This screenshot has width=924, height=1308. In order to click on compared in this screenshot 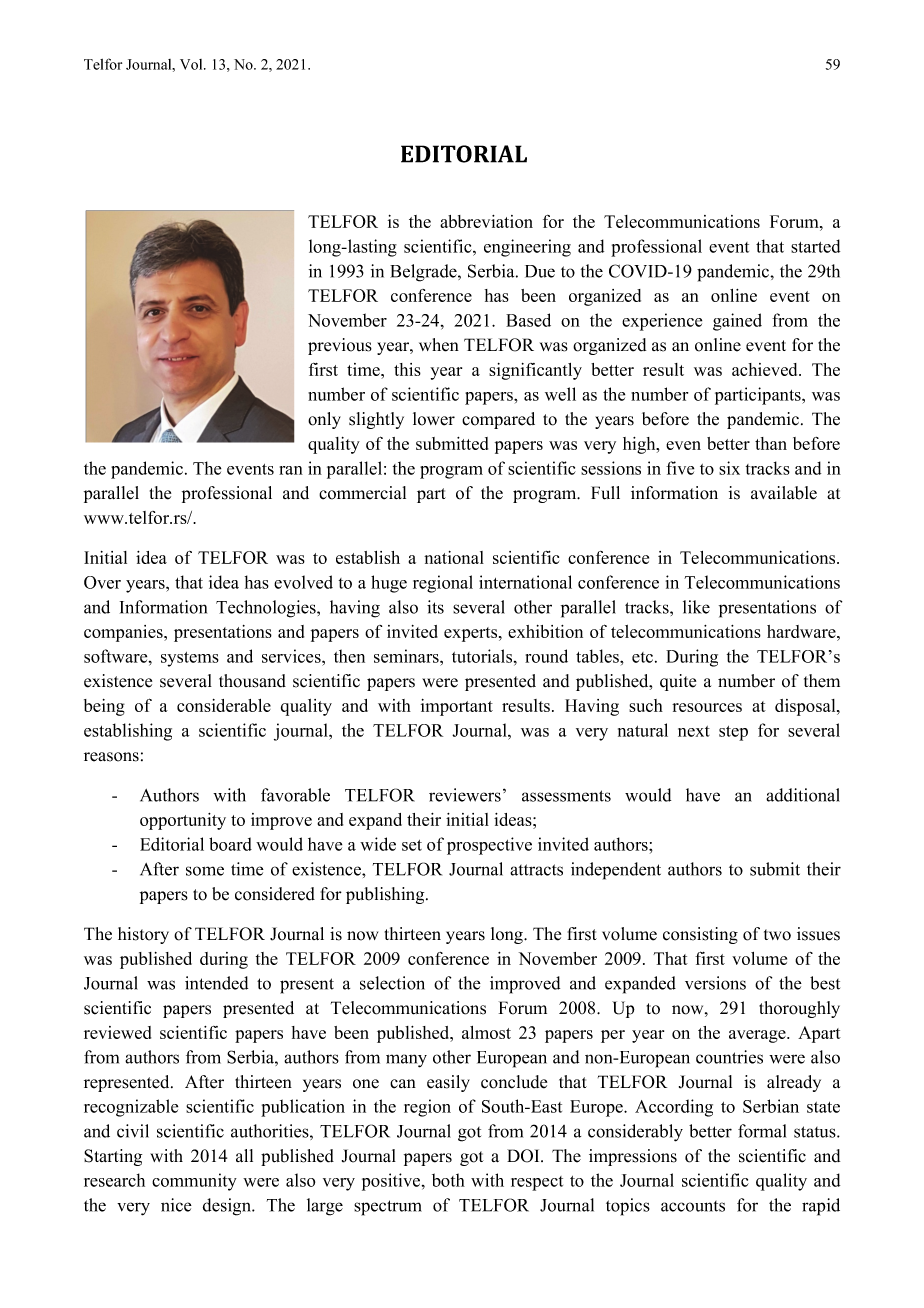, I will do `click(498, 420)`.
